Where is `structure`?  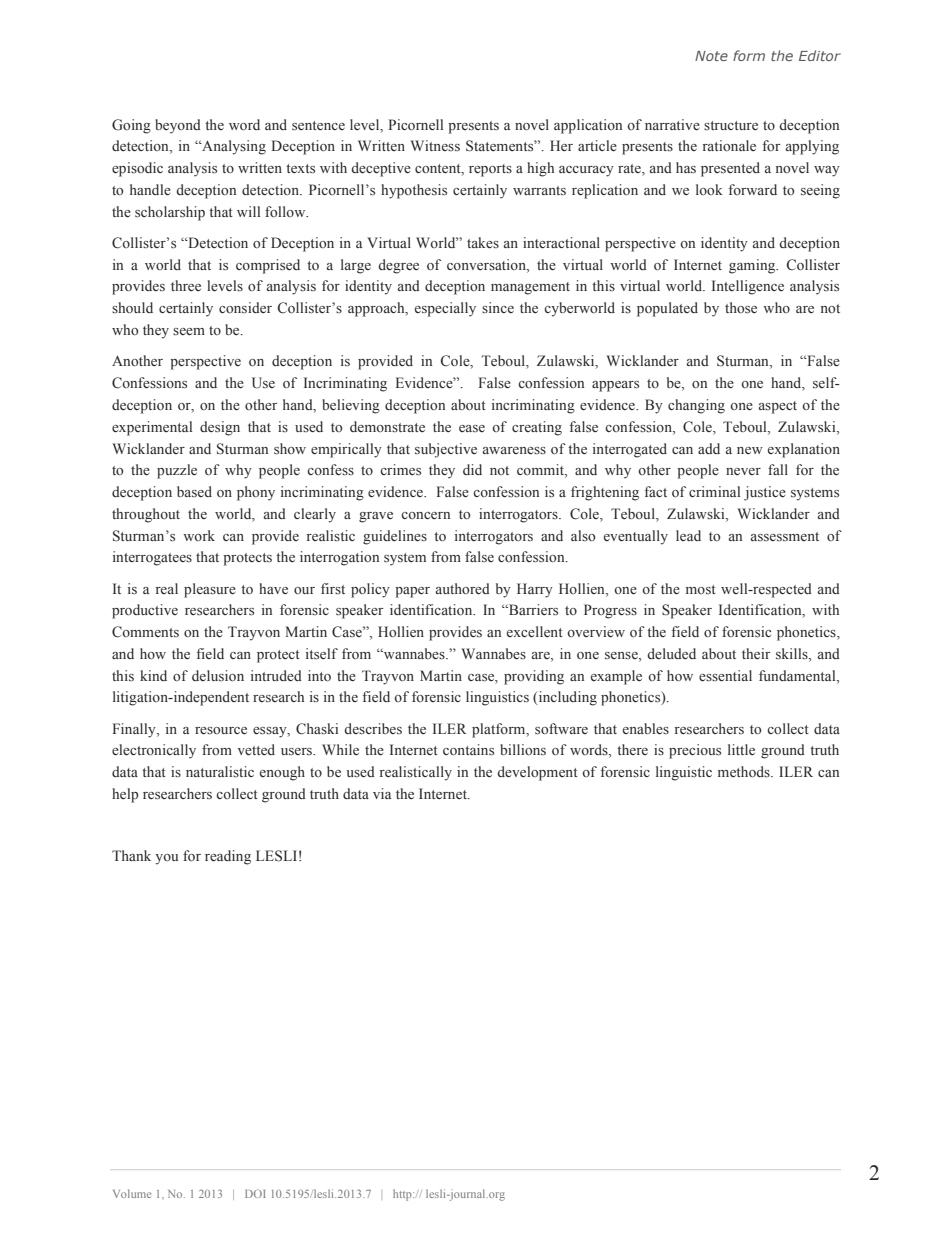 structure is located at coordinates (731, 125).
